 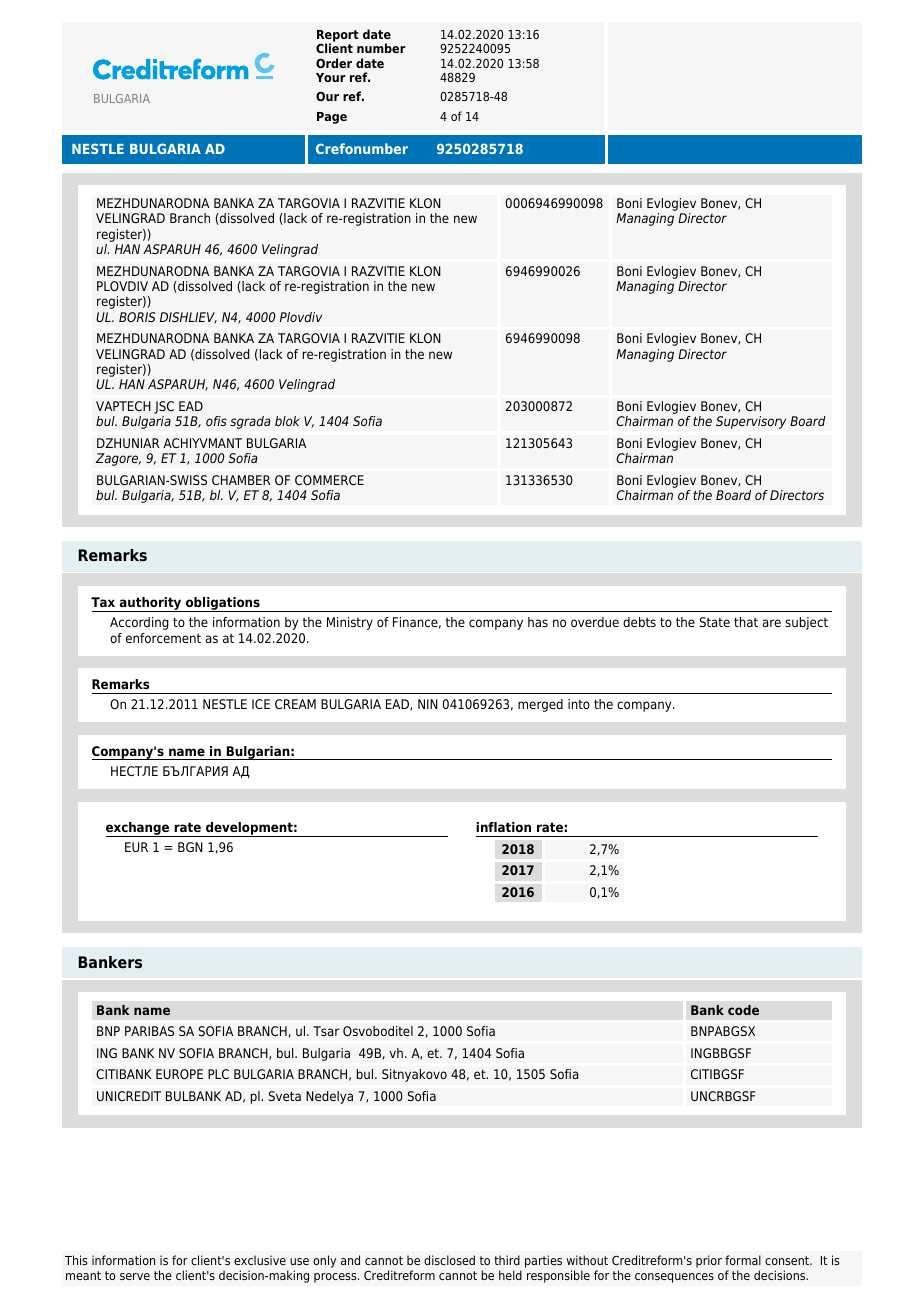 I want to click on COMMERCE, so click(x=329, y=480).
